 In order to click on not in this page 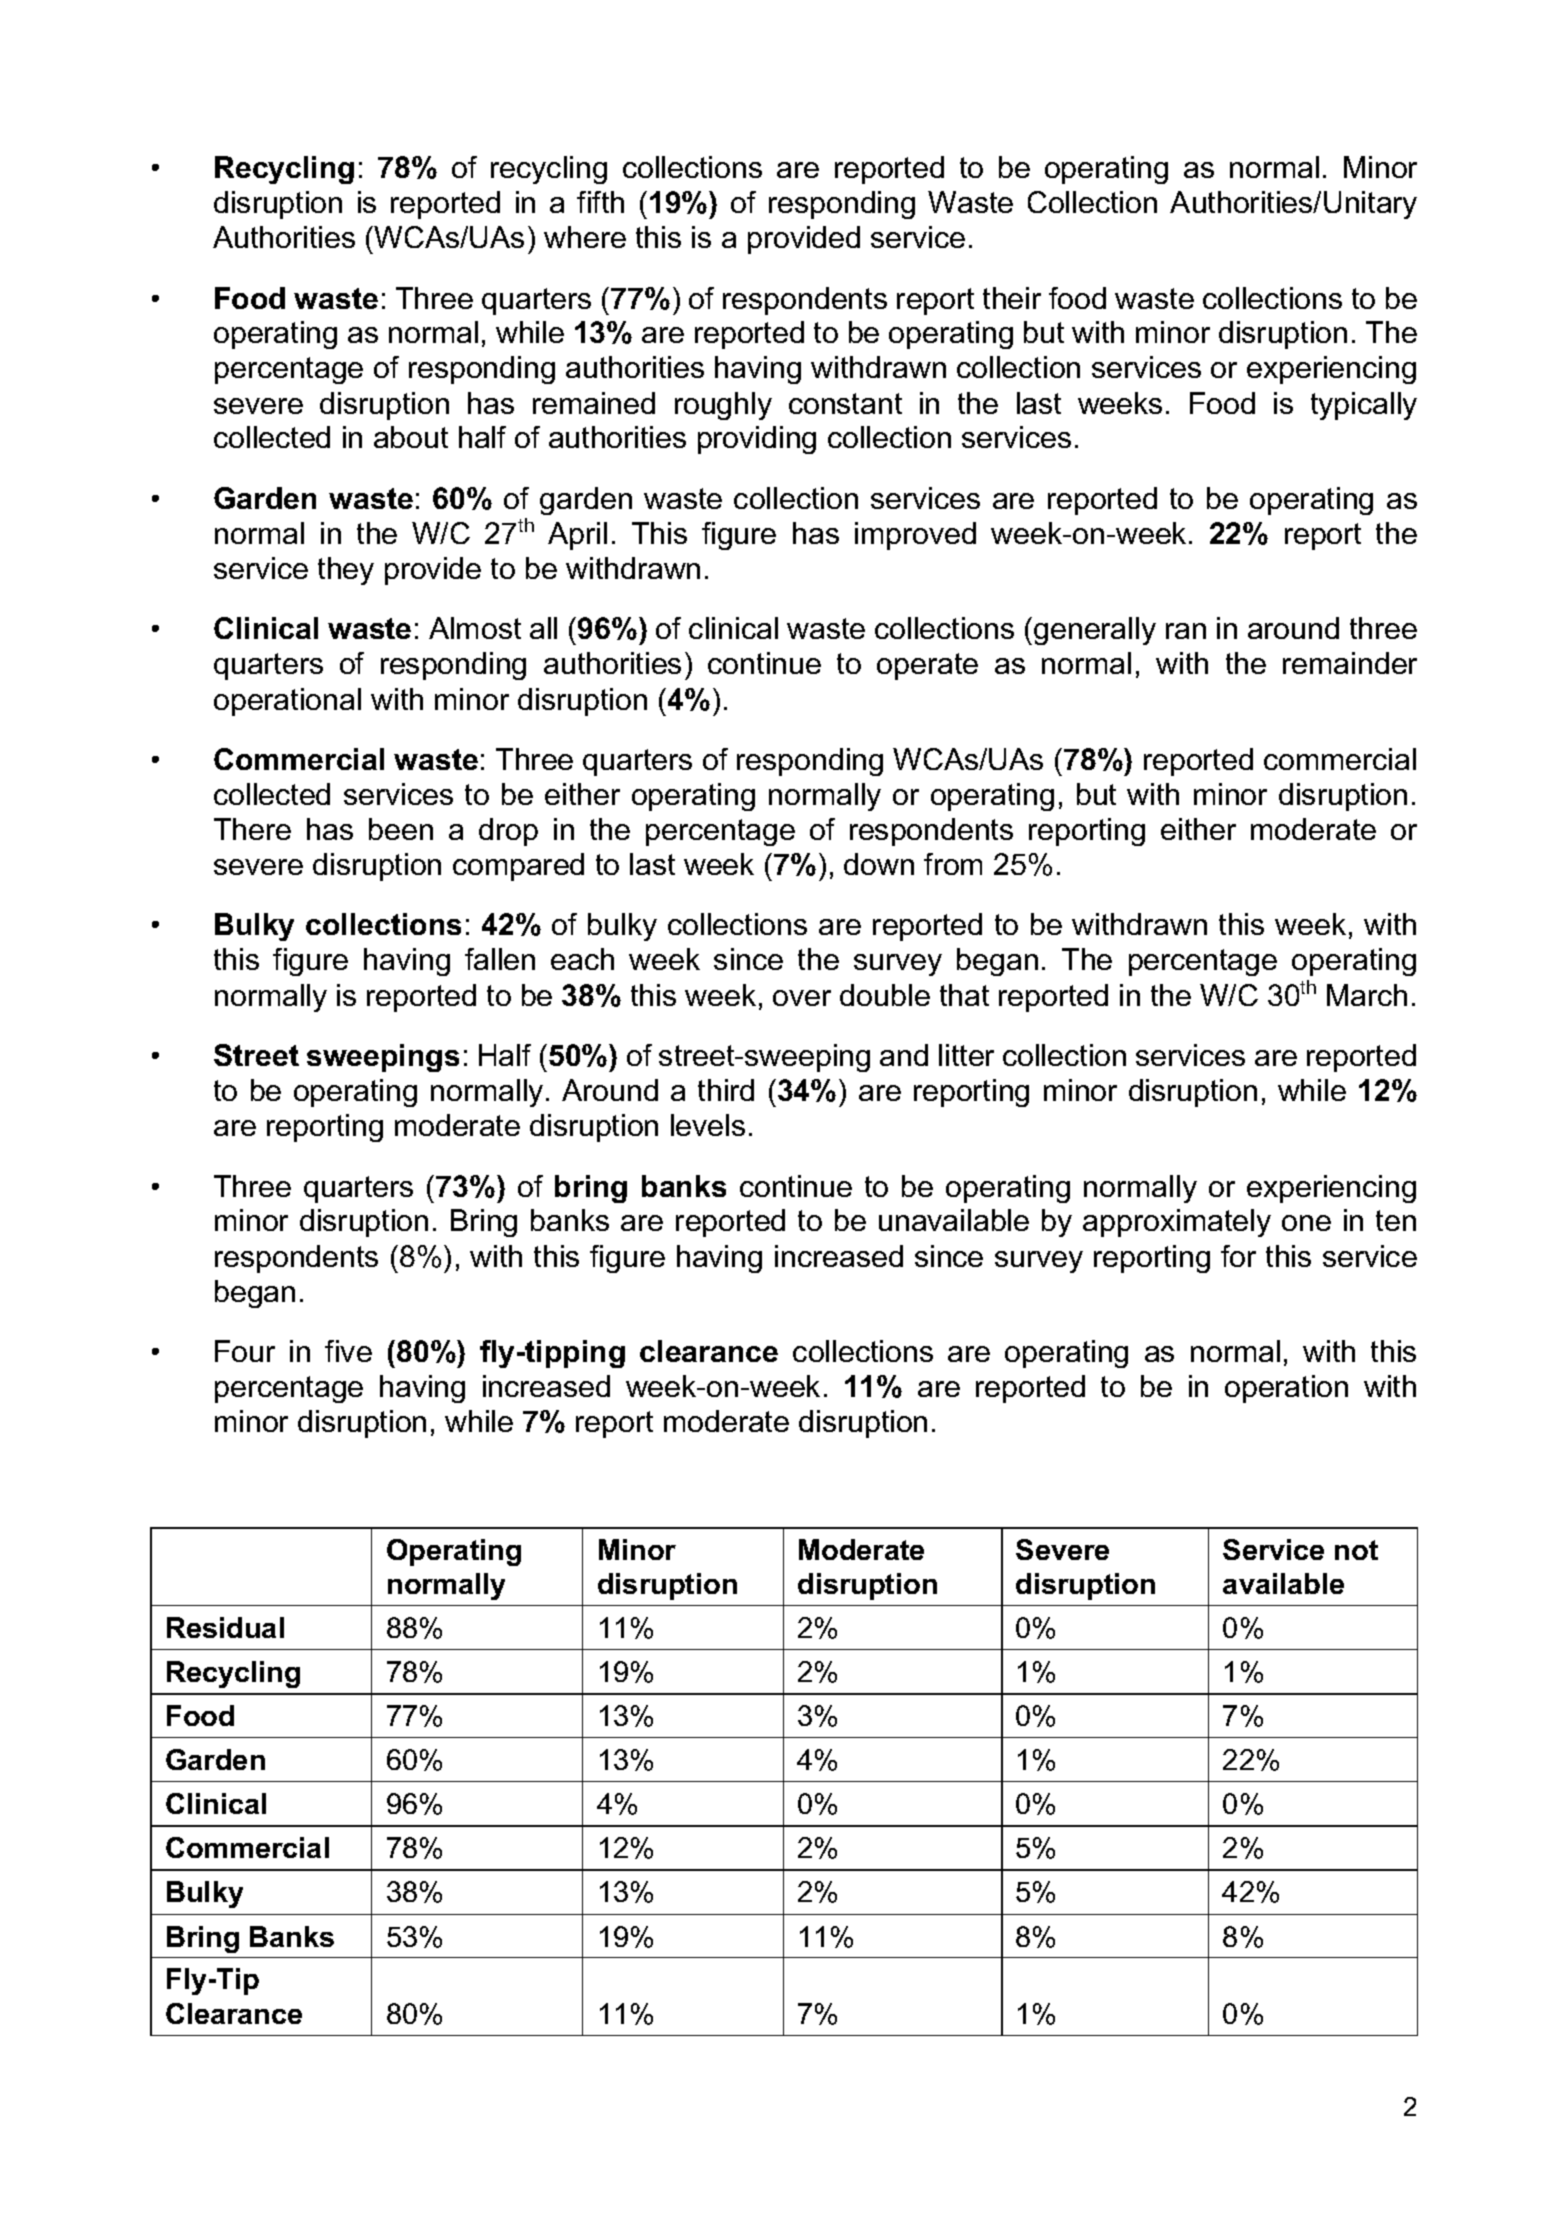, I will do `click(1356, 1550)`.
